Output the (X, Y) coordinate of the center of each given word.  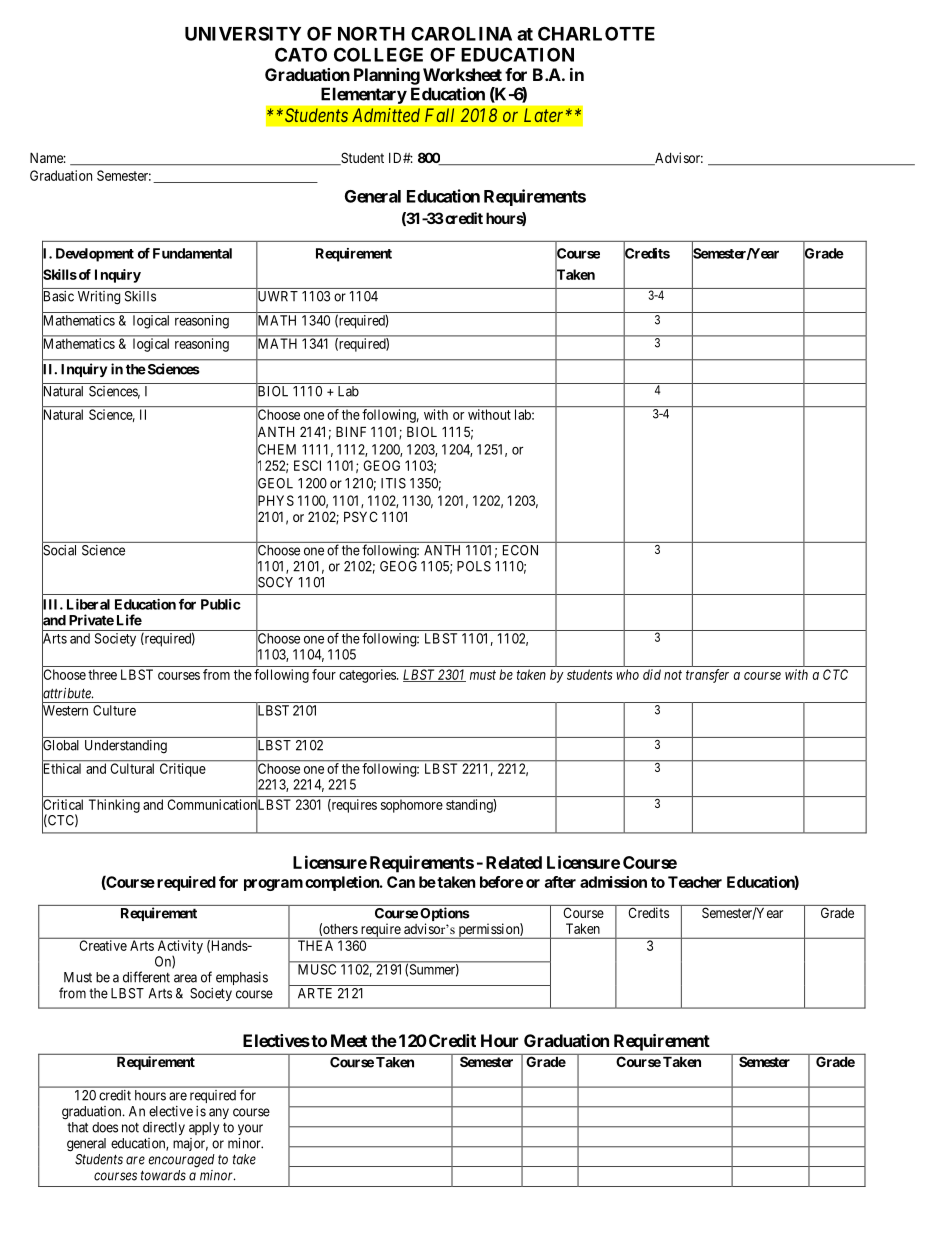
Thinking (114, 806)
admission (613, 882)
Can (401, 882)
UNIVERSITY (243, 33)
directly (164, 1128)
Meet (349, 1040)
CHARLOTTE (596, 33)
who (627, 674)
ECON (520, 550)
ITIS (393, 483)
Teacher (695, 882)
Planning (387, 76)
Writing (99, 297)
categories (368, 676)
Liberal (88, 604)
